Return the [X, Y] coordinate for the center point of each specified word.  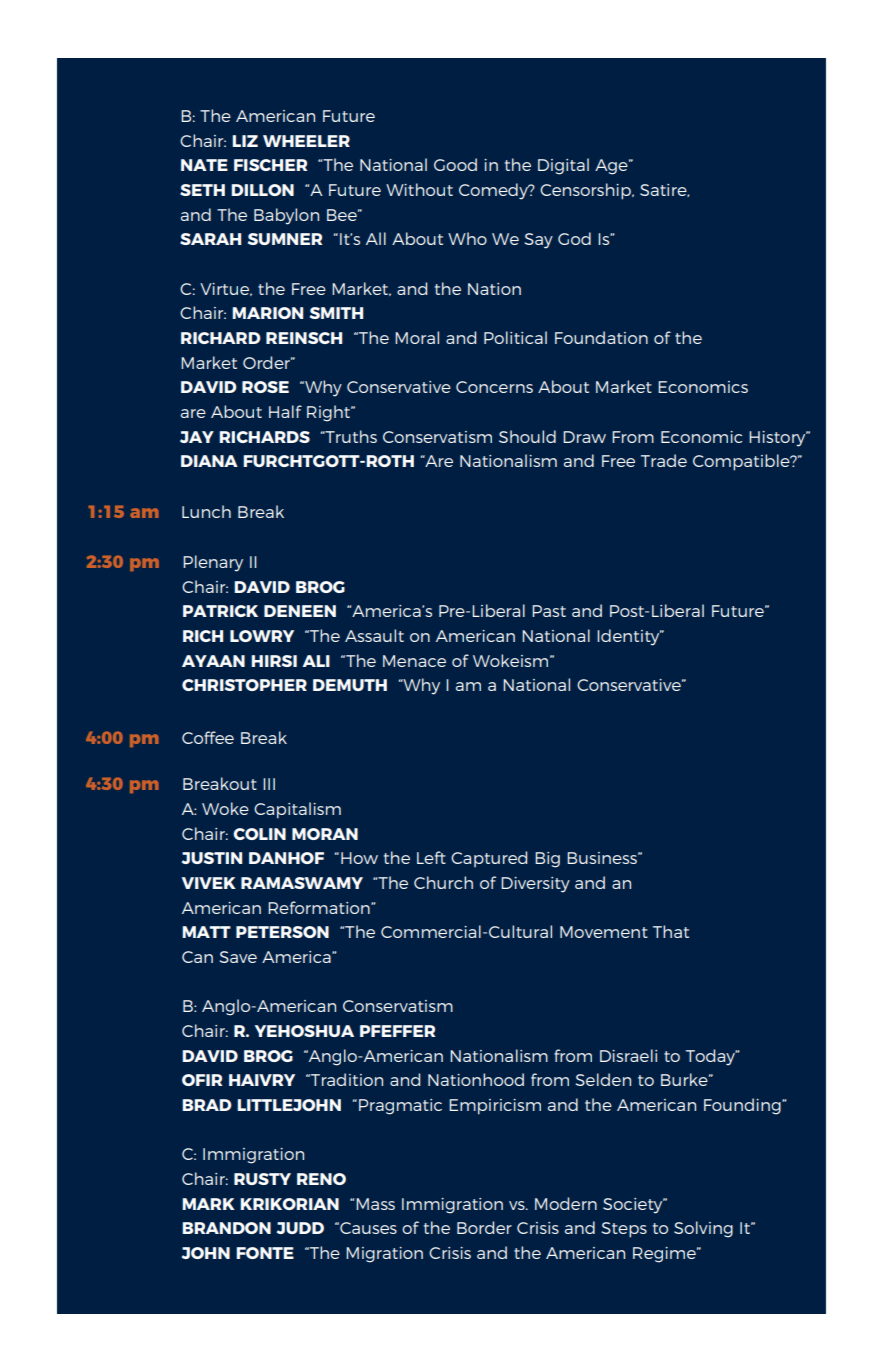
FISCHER [270, 165]
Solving [703, 1229]
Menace [414, 661]
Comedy [494, 191]
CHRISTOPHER [244, 685]
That [671, 931]
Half [285, 411]
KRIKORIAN [289, 1204]
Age [612, 167]
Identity [629, 637]
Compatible [742, 462]
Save [238, 957]
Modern [566, 1203]
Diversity [535, 885]
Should [527, 436]
